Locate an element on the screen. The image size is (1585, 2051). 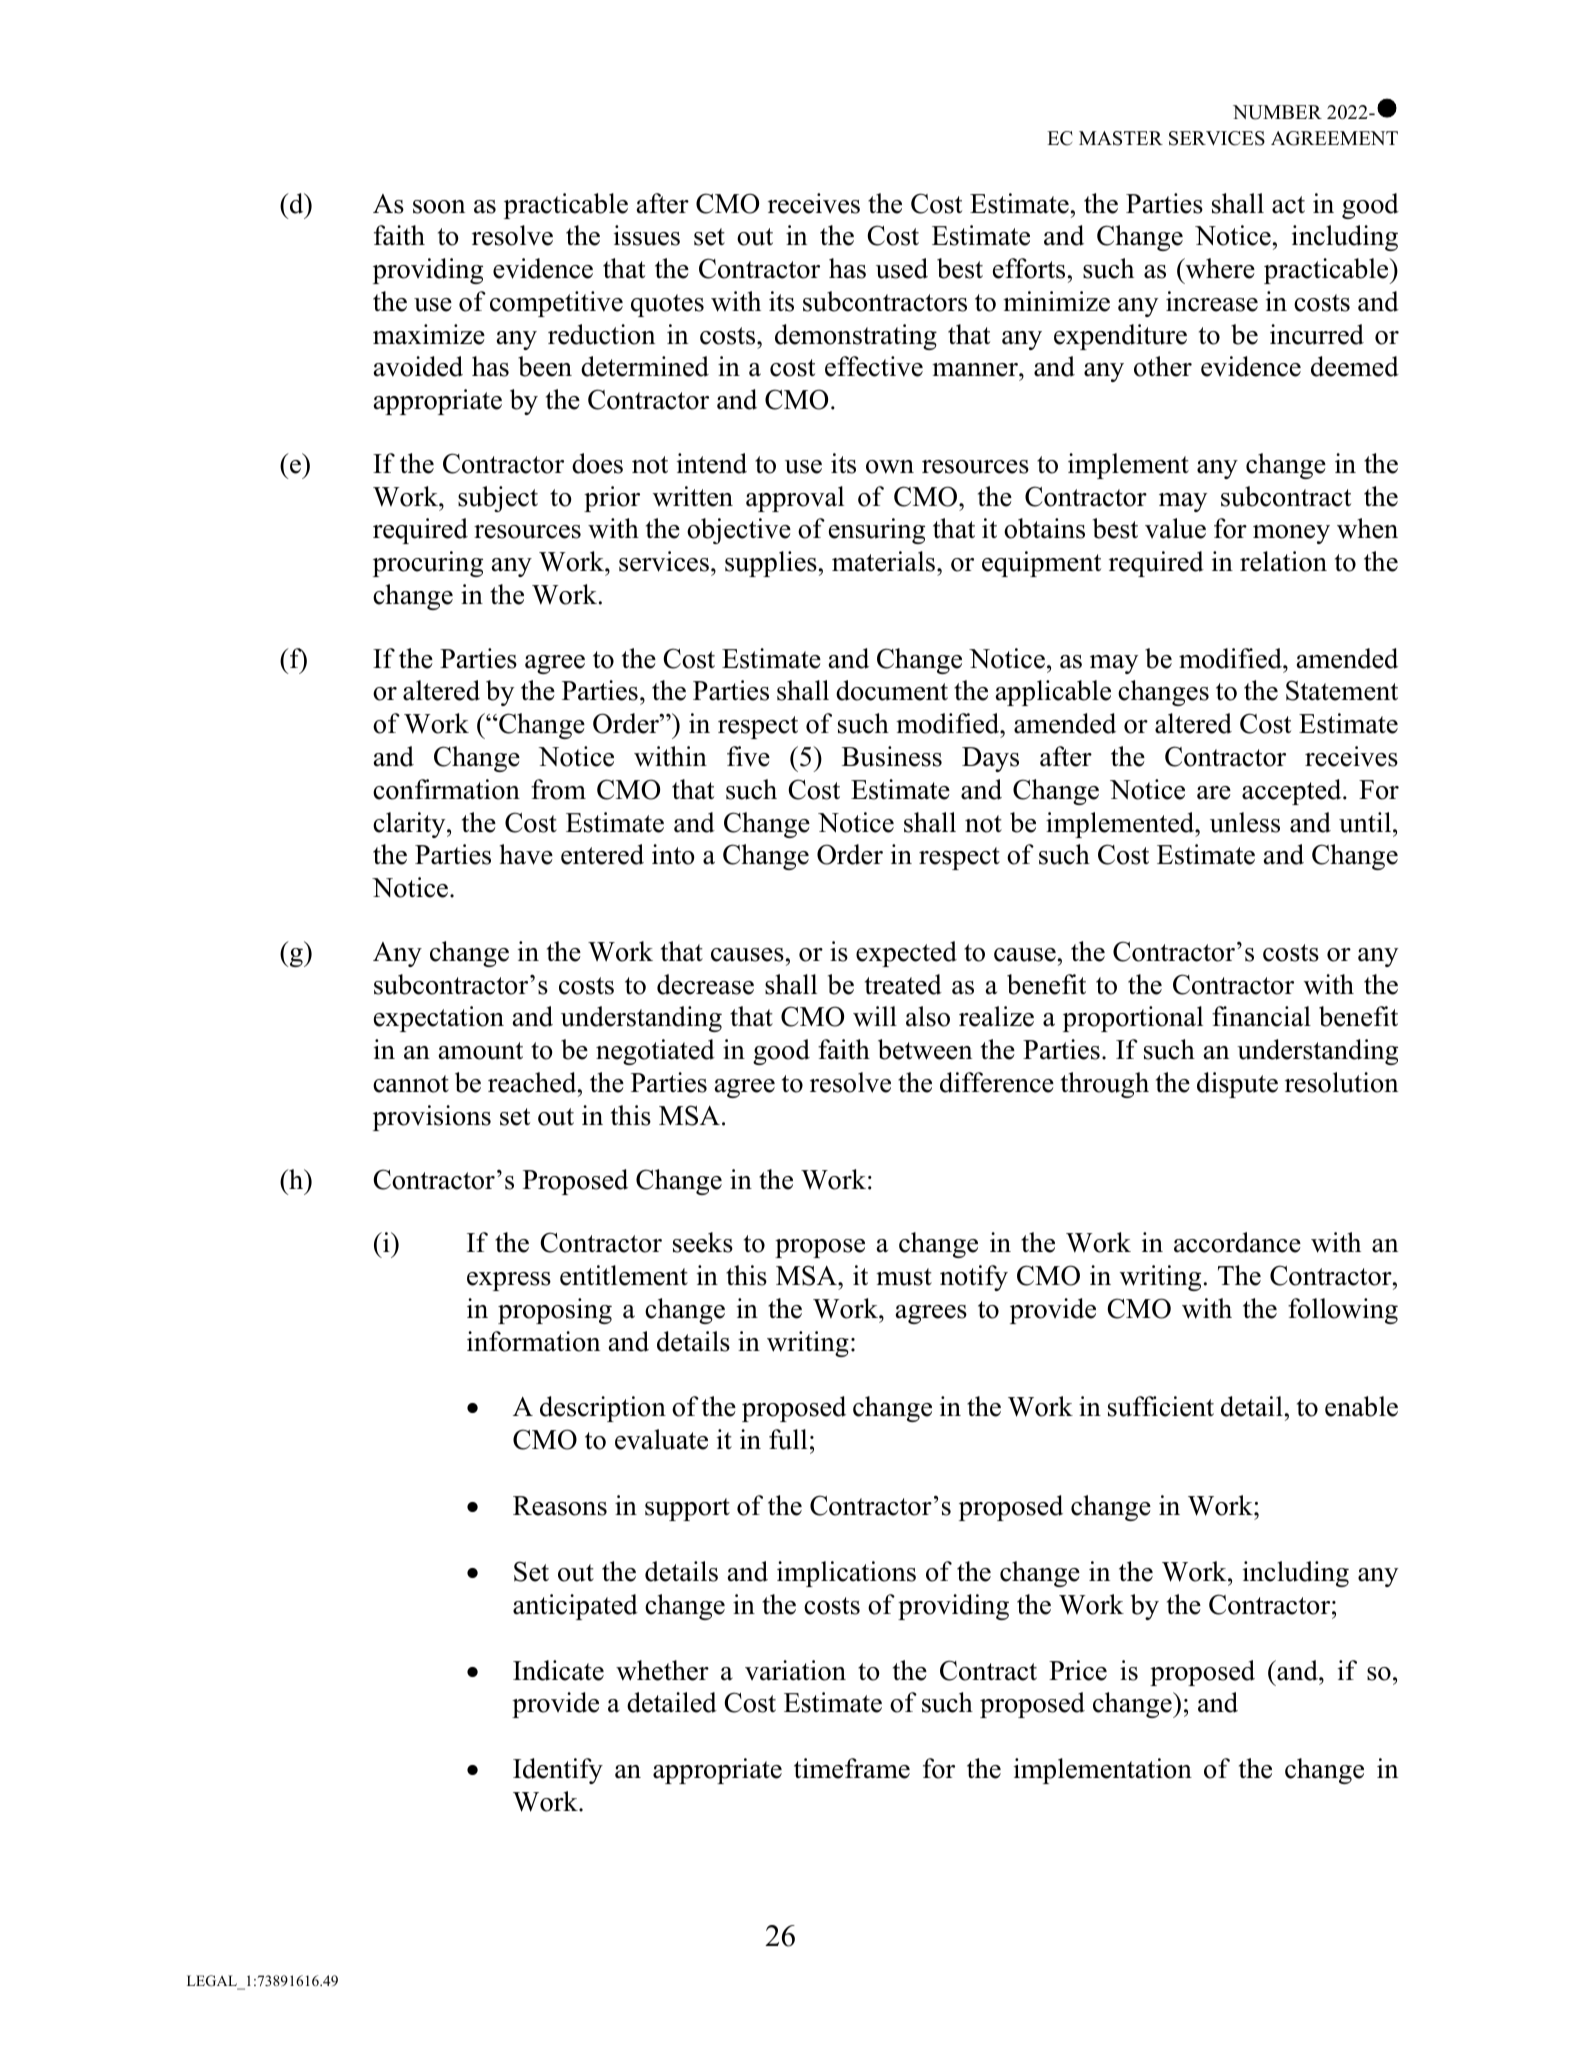
have is located at coordinates (526, 854).
